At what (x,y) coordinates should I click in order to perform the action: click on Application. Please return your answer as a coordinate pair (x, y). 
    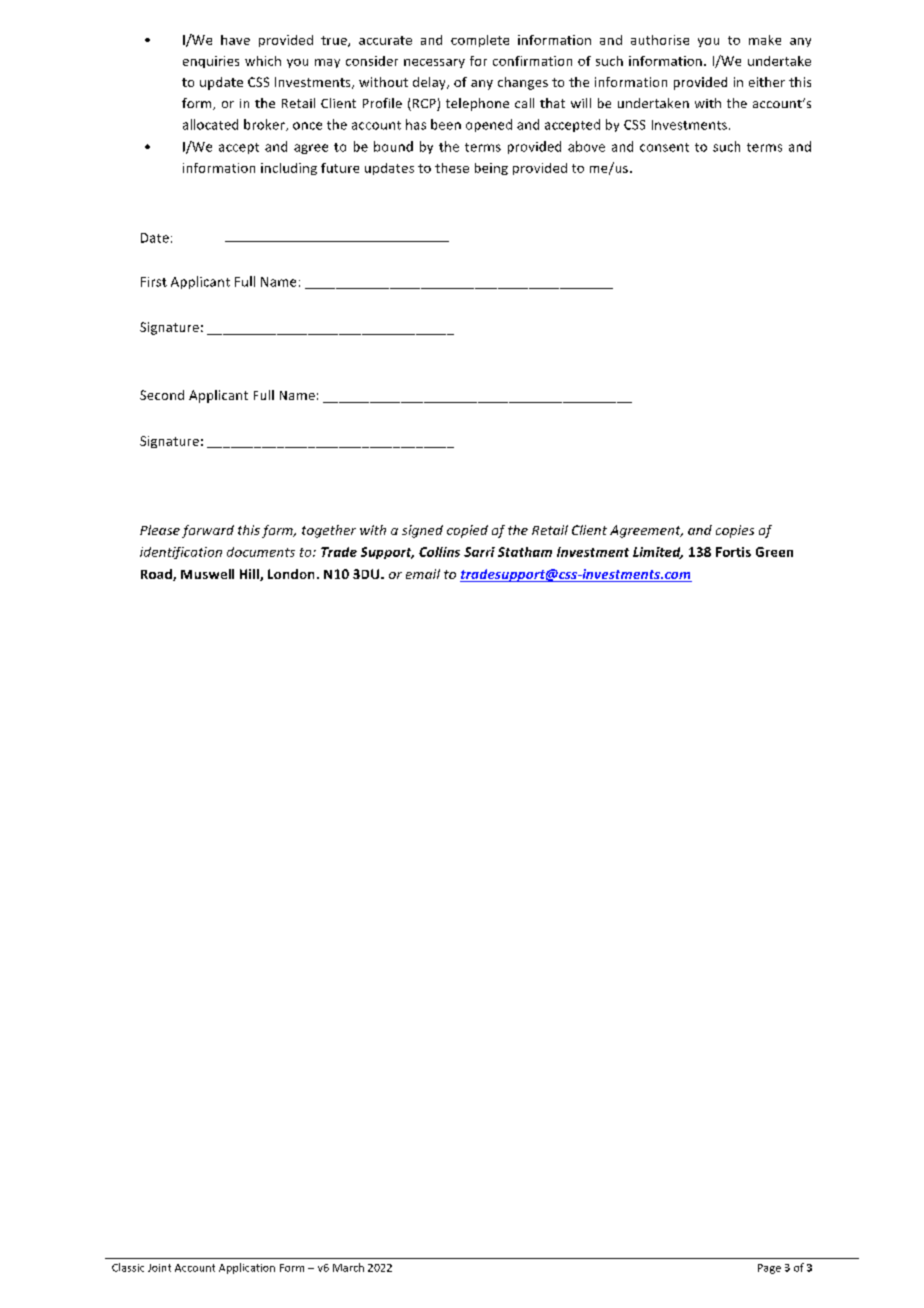
    Looking at the image, I should click on (247, 1268).
